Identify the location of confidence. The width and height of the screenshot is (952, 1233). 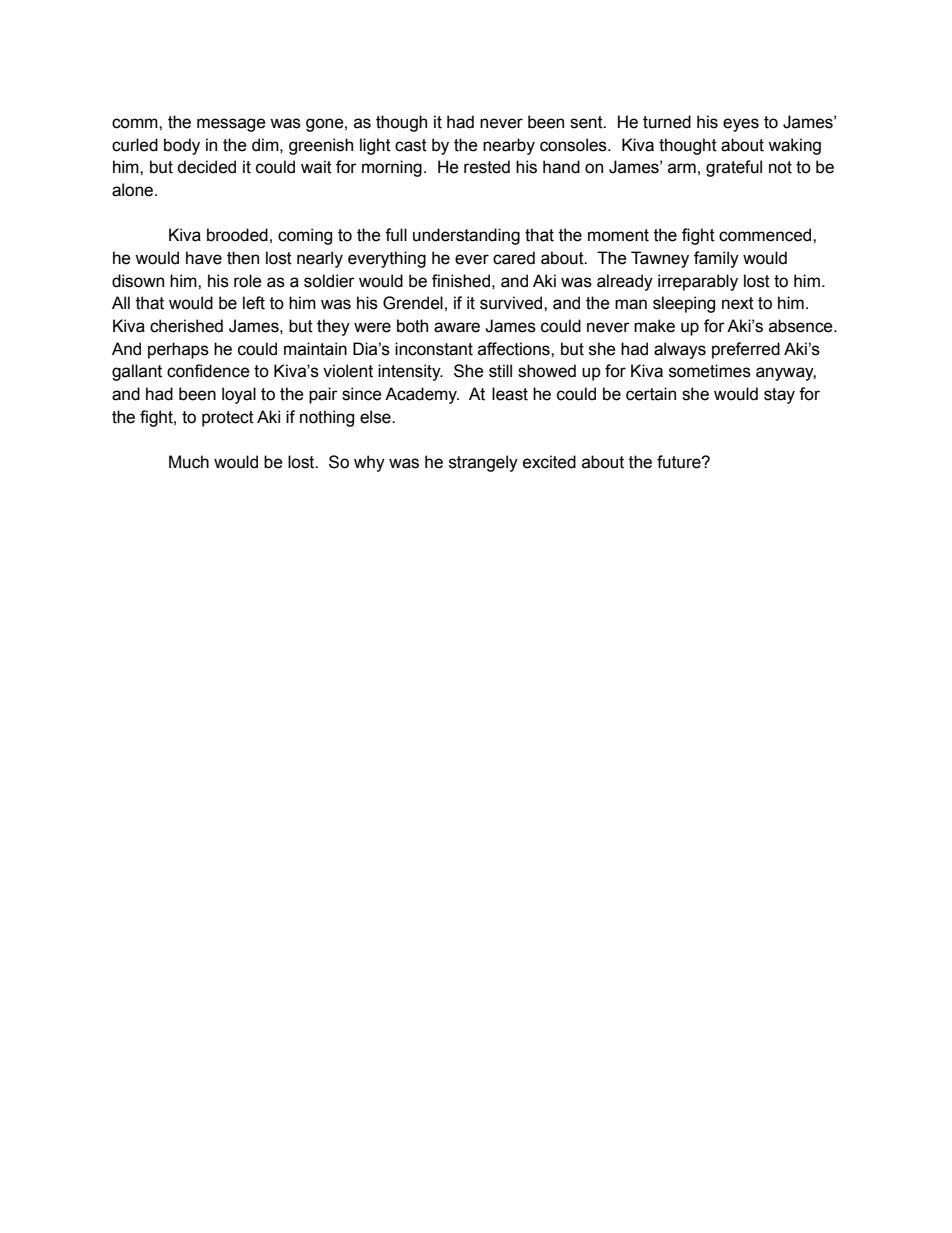
(208, 371).
